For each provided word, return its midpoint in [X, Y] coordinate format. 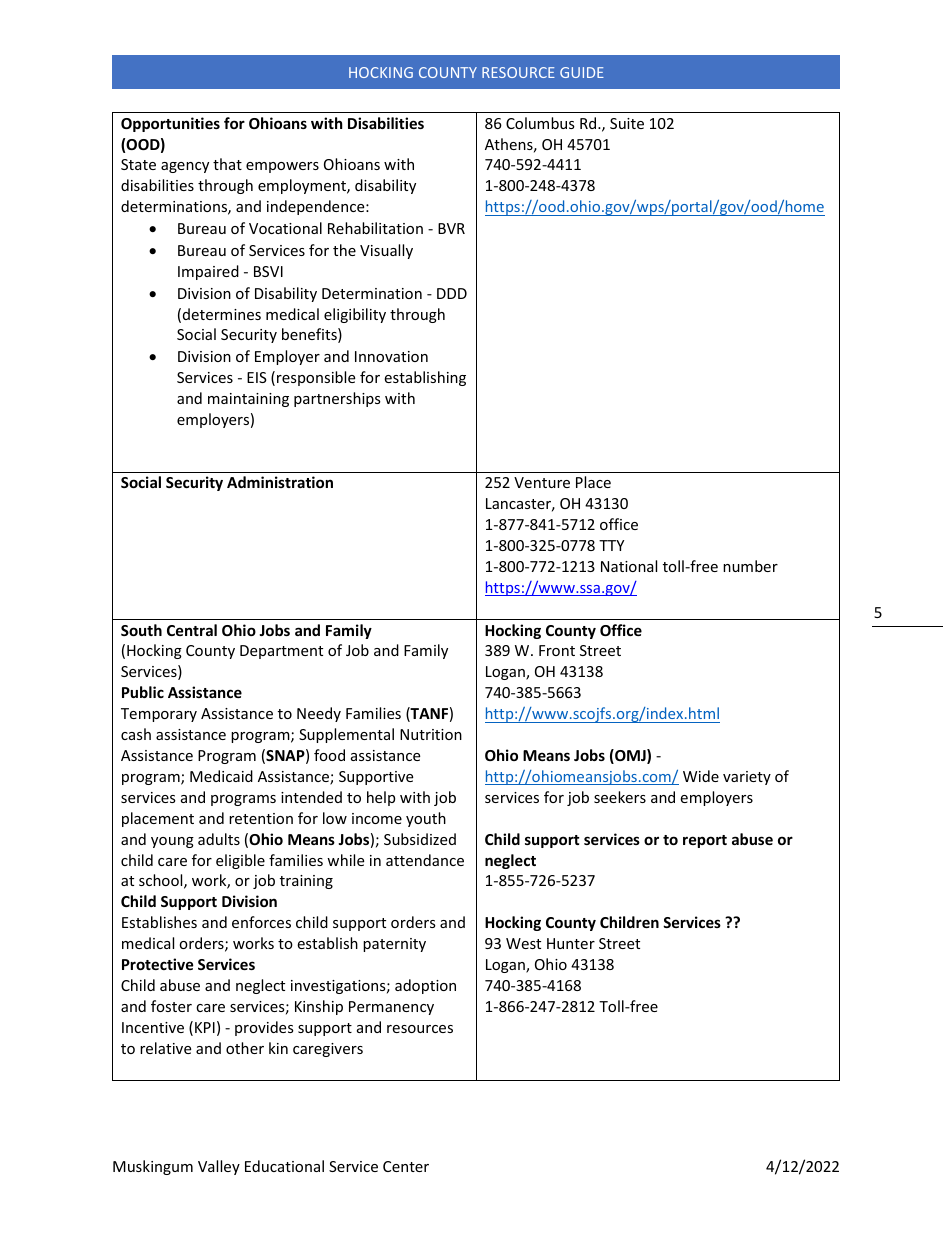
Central [192, 630]
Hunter [571, 943]
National [629, 566]
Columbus [540, 123]
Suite [627, 123]
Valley [219, 1167]
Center [406, 1166]
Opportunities [170, 124]
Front [557, 650]
